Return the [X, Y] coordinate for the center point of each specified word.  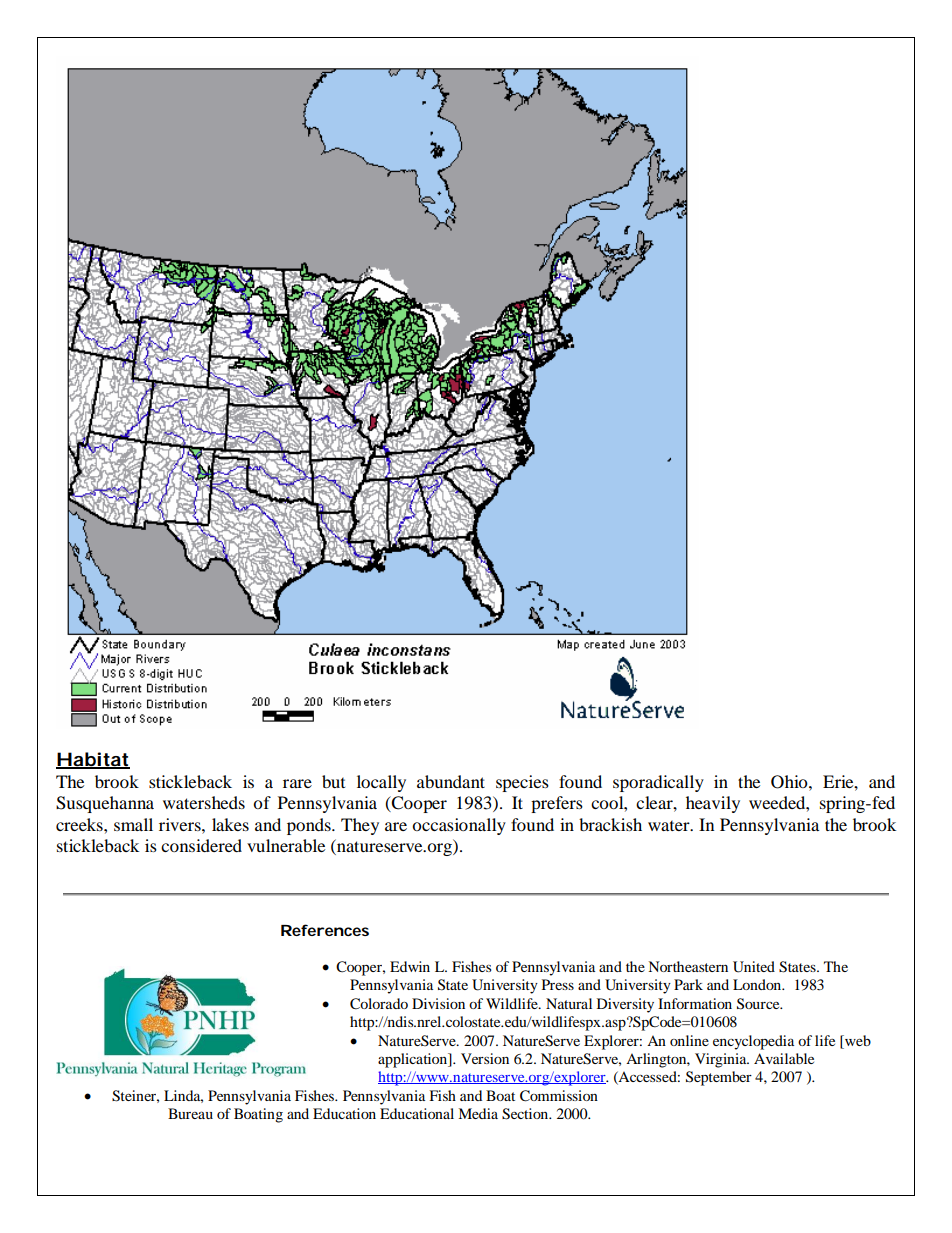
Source [759, 1004]
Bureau [190, 1113]
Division [438, 1003]
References [325, 930]
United [754, 967]
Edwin [410, 966]
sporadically [658, 783]
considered [201, 845]
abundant [451, 781]
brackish [610, 824]
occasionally [459, 826]
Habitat [93, 760]
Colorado [379, 1004]
